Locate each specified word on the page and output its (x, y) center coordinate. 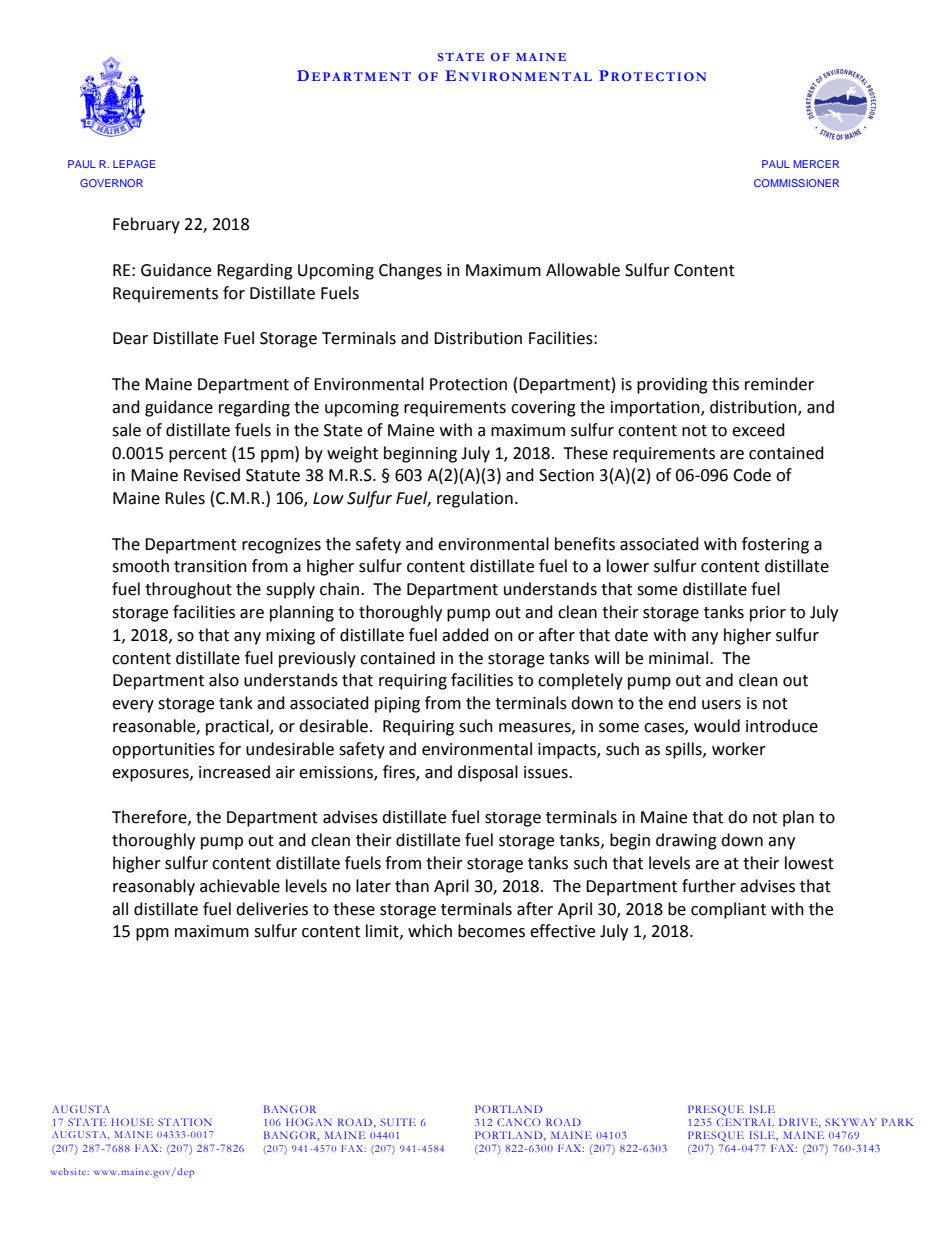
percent (198, 455)
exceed (758, 430)
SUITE (398, 1122)
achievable (240, 886)
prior (768, 614)
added (465, 635)
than (412, 886)
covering (543, 409)
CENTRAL (745, 1122)
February (146, 225)
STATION (184, 1122)
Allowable (583, 270)
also (224, 680)
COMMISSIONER (796, 183)
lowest (809, 863)
